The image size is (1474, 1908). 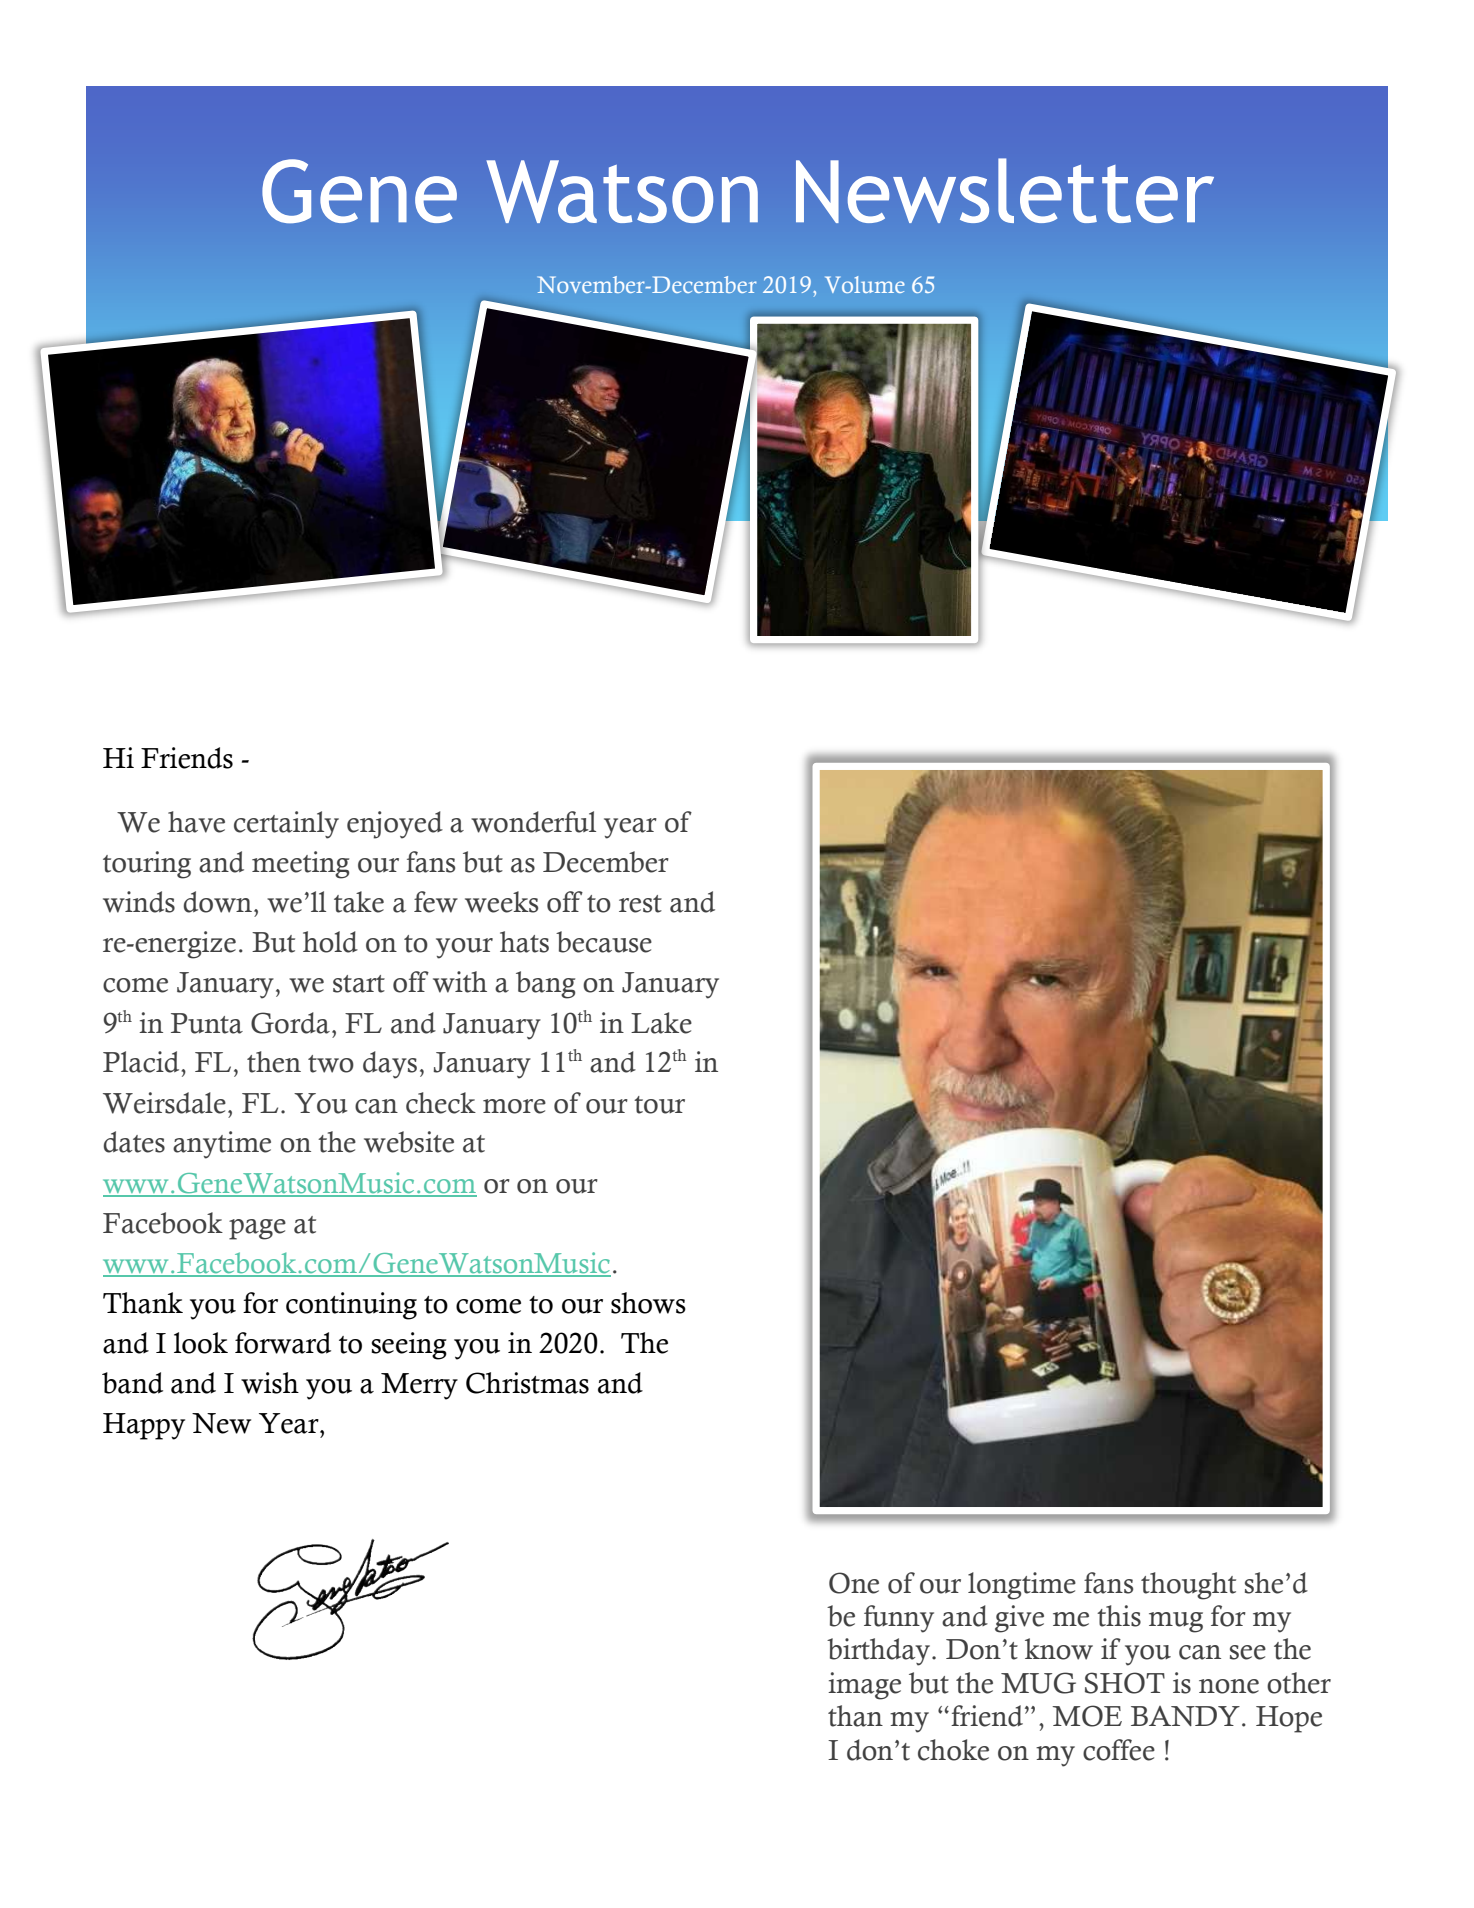 I want to click on bang, so click(x=545, y=985).
